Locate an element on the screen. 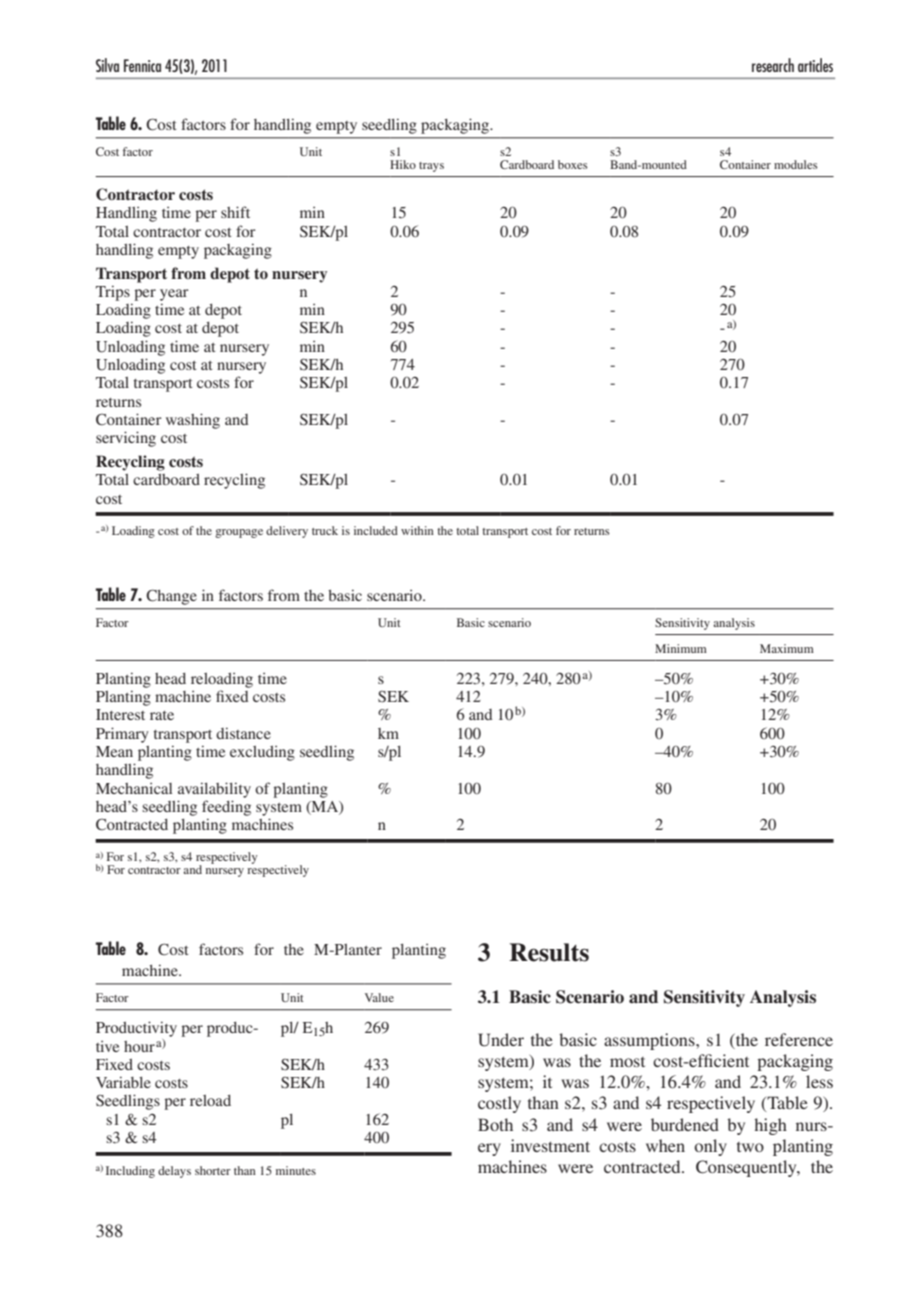 This screenshot has height=1313, width=924. shorter is located at coordinates (213, 1170).
